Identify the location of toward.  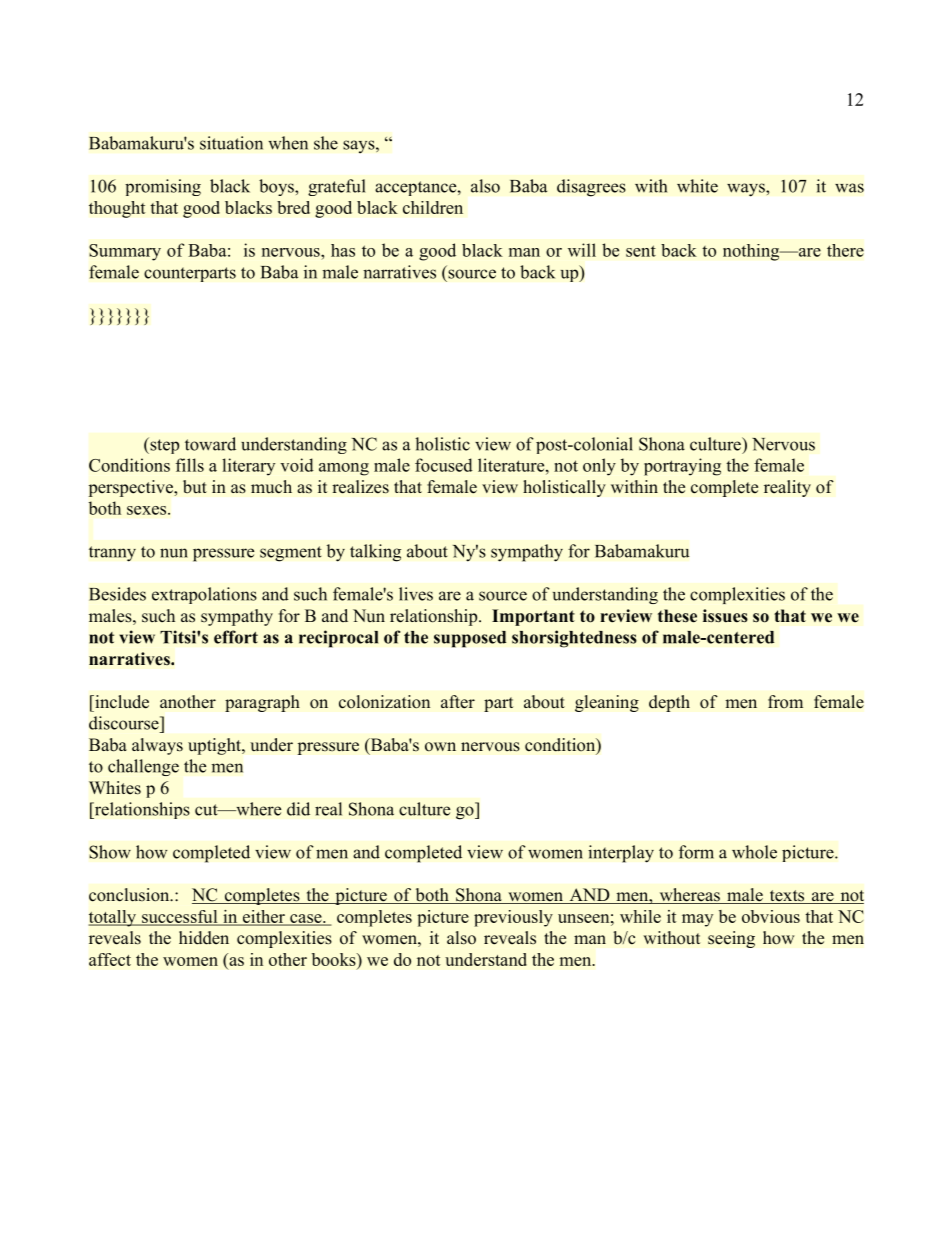
(210, 444).
